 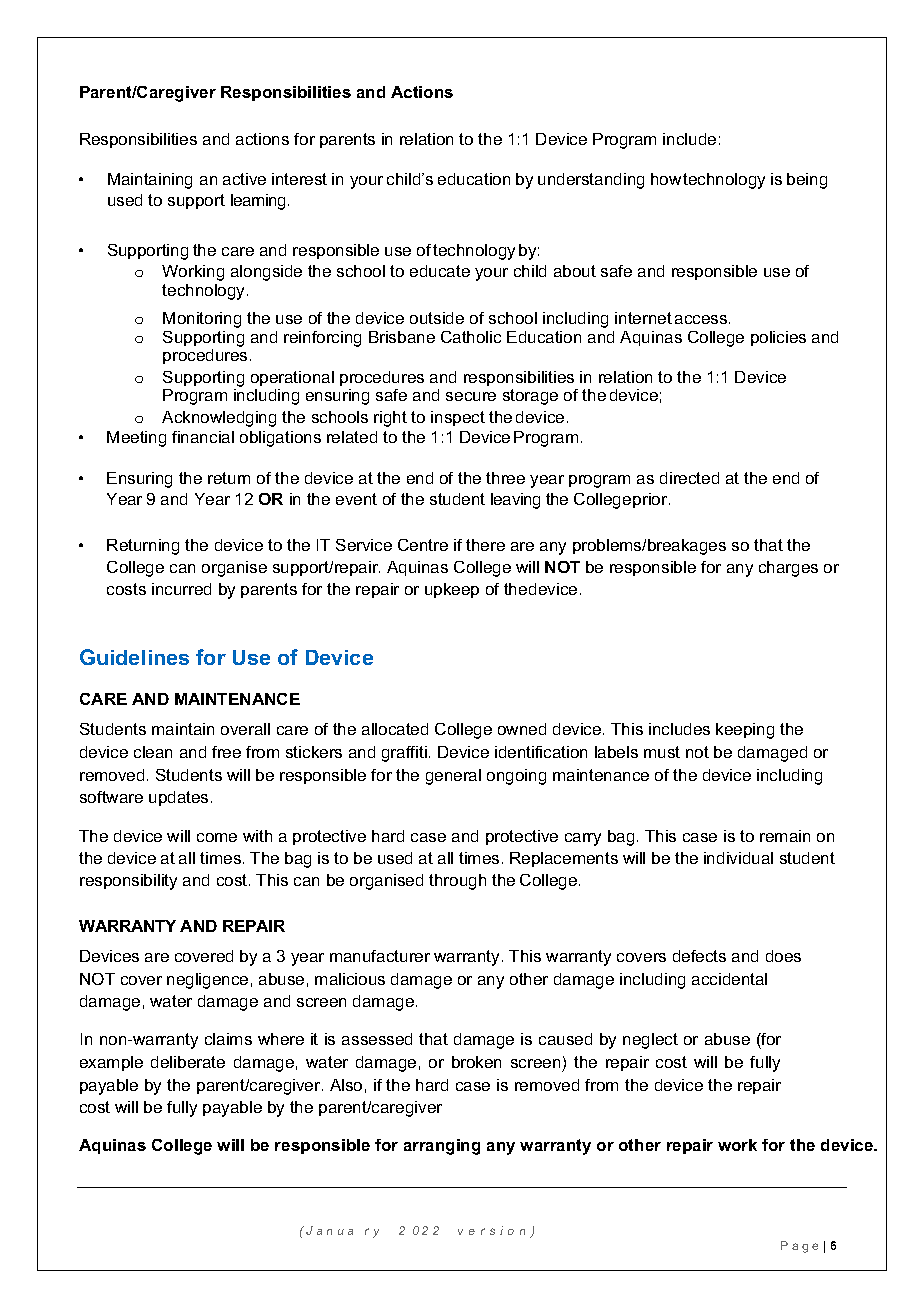 What do you see at coordinates (485, 545) in the image?
I see `there` at bounding box center [485, 545].
